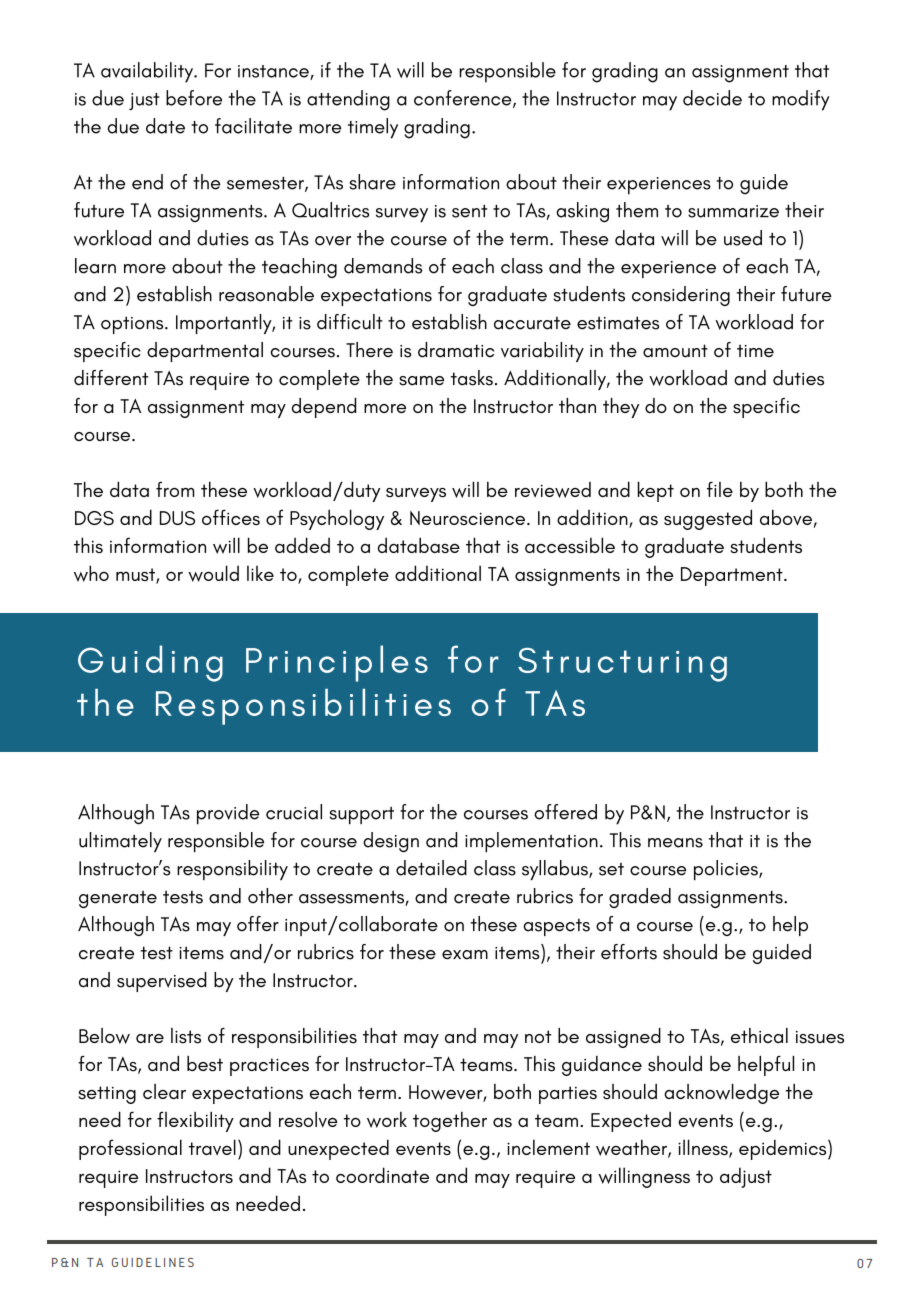 The width and height of the document is (924, 1308). Describe the element at coordinates (622, 665) in the document. I see `Structuring` at that location.
